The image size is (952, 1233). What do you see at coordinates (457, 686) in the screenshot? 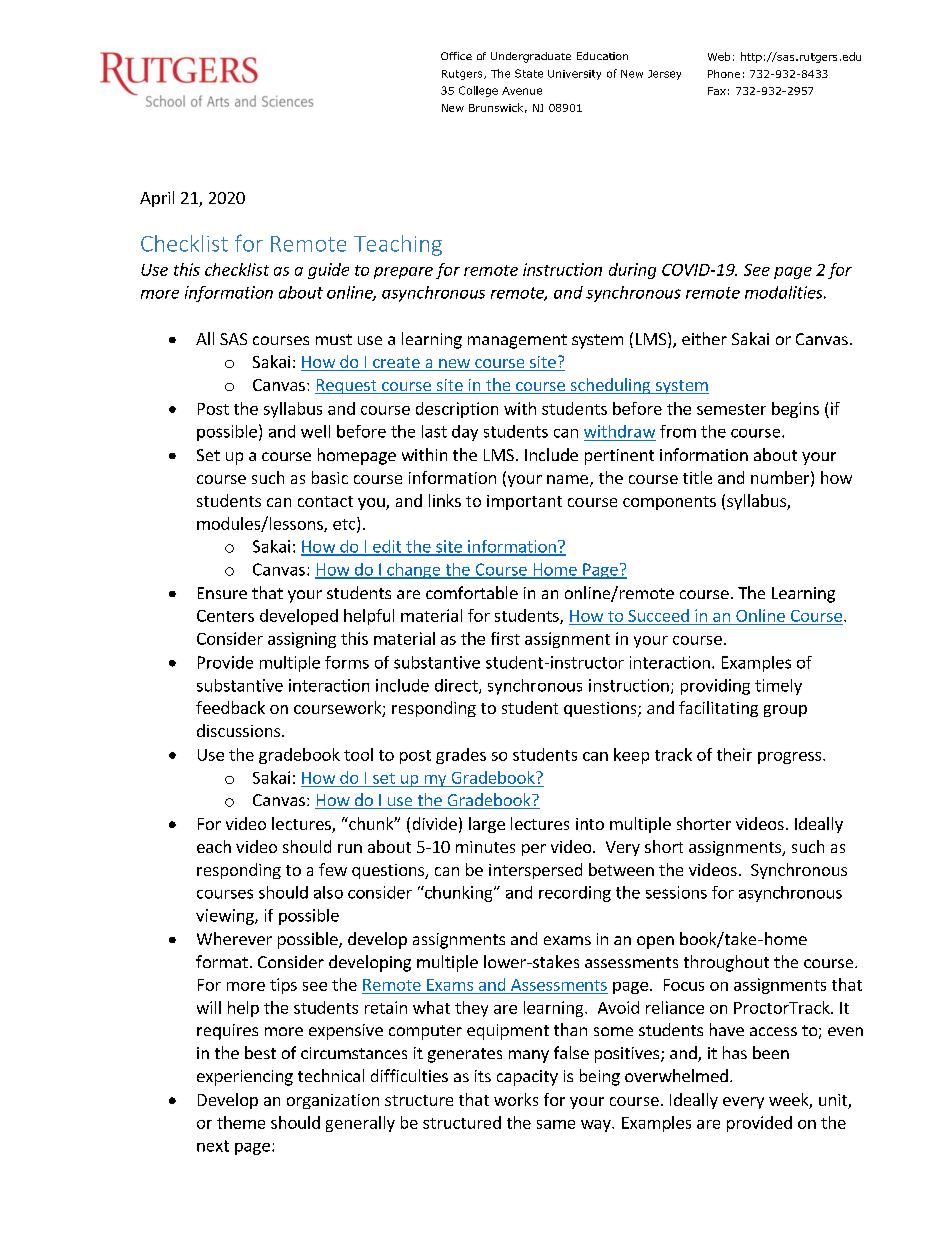
I see `direct` at bounding box center [457, 686].
